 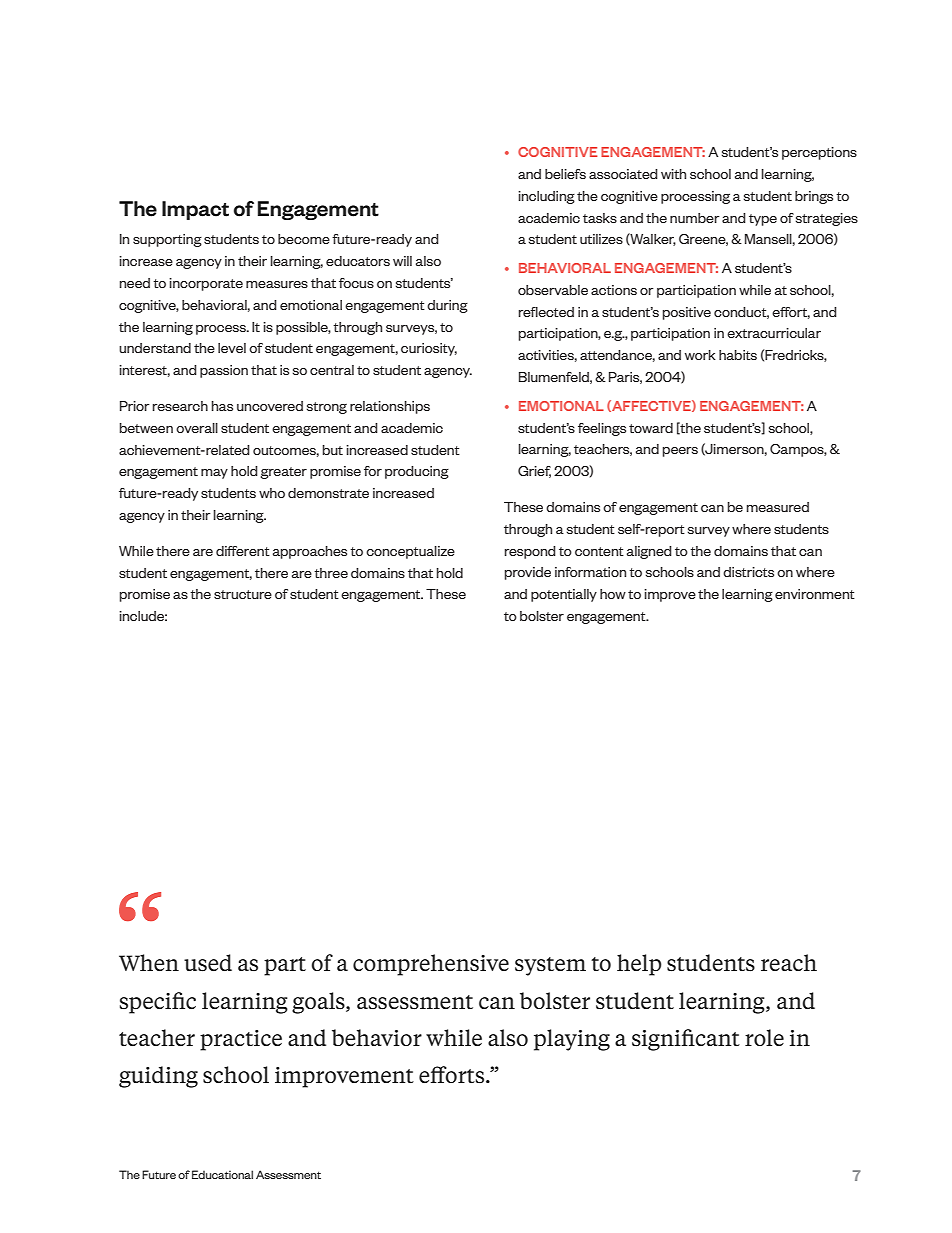 I want to click on including, so click(x=546, y=197).
